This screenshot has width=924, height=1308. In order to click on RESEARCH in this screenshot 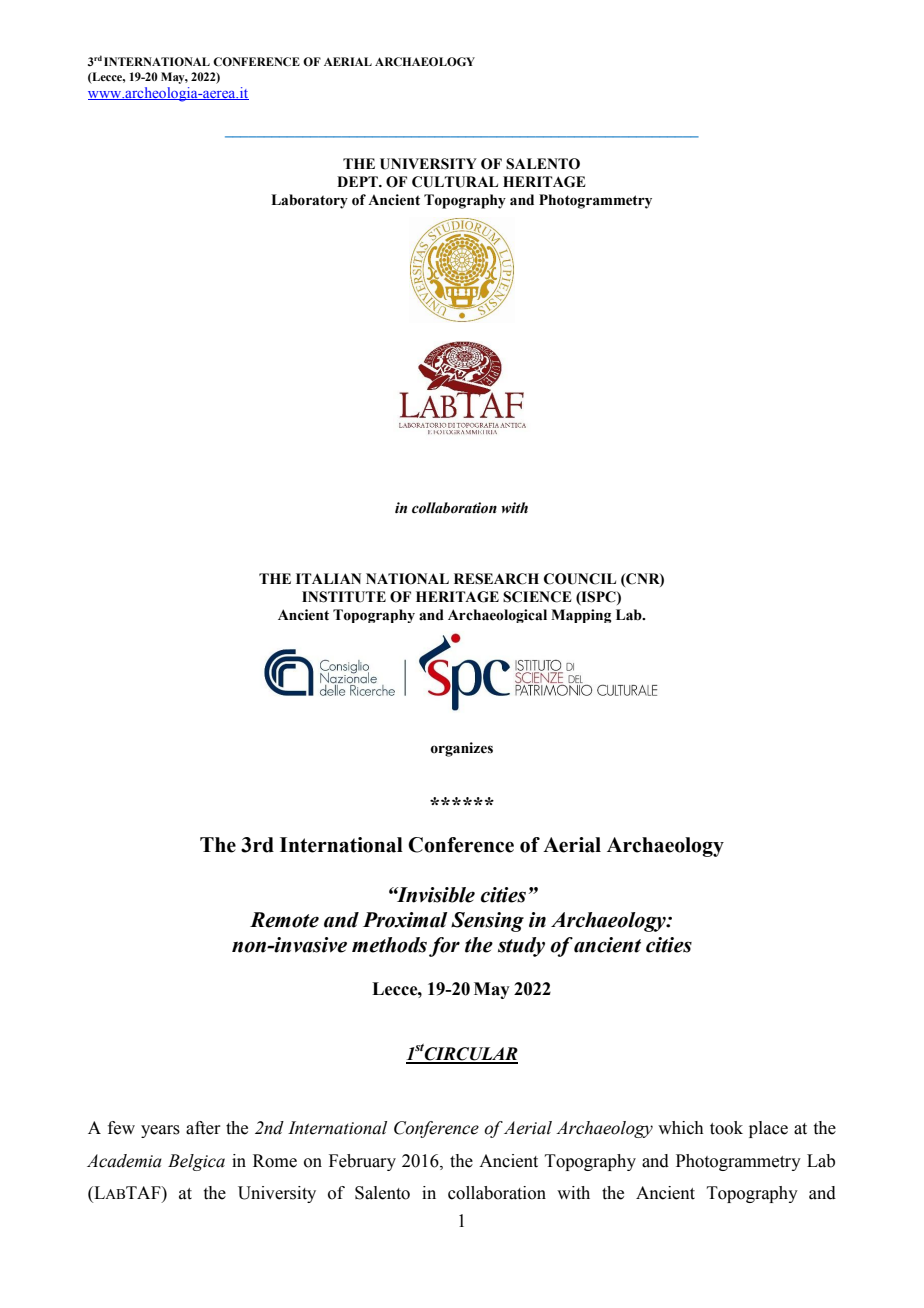, I will do `click(496, 579)`.
